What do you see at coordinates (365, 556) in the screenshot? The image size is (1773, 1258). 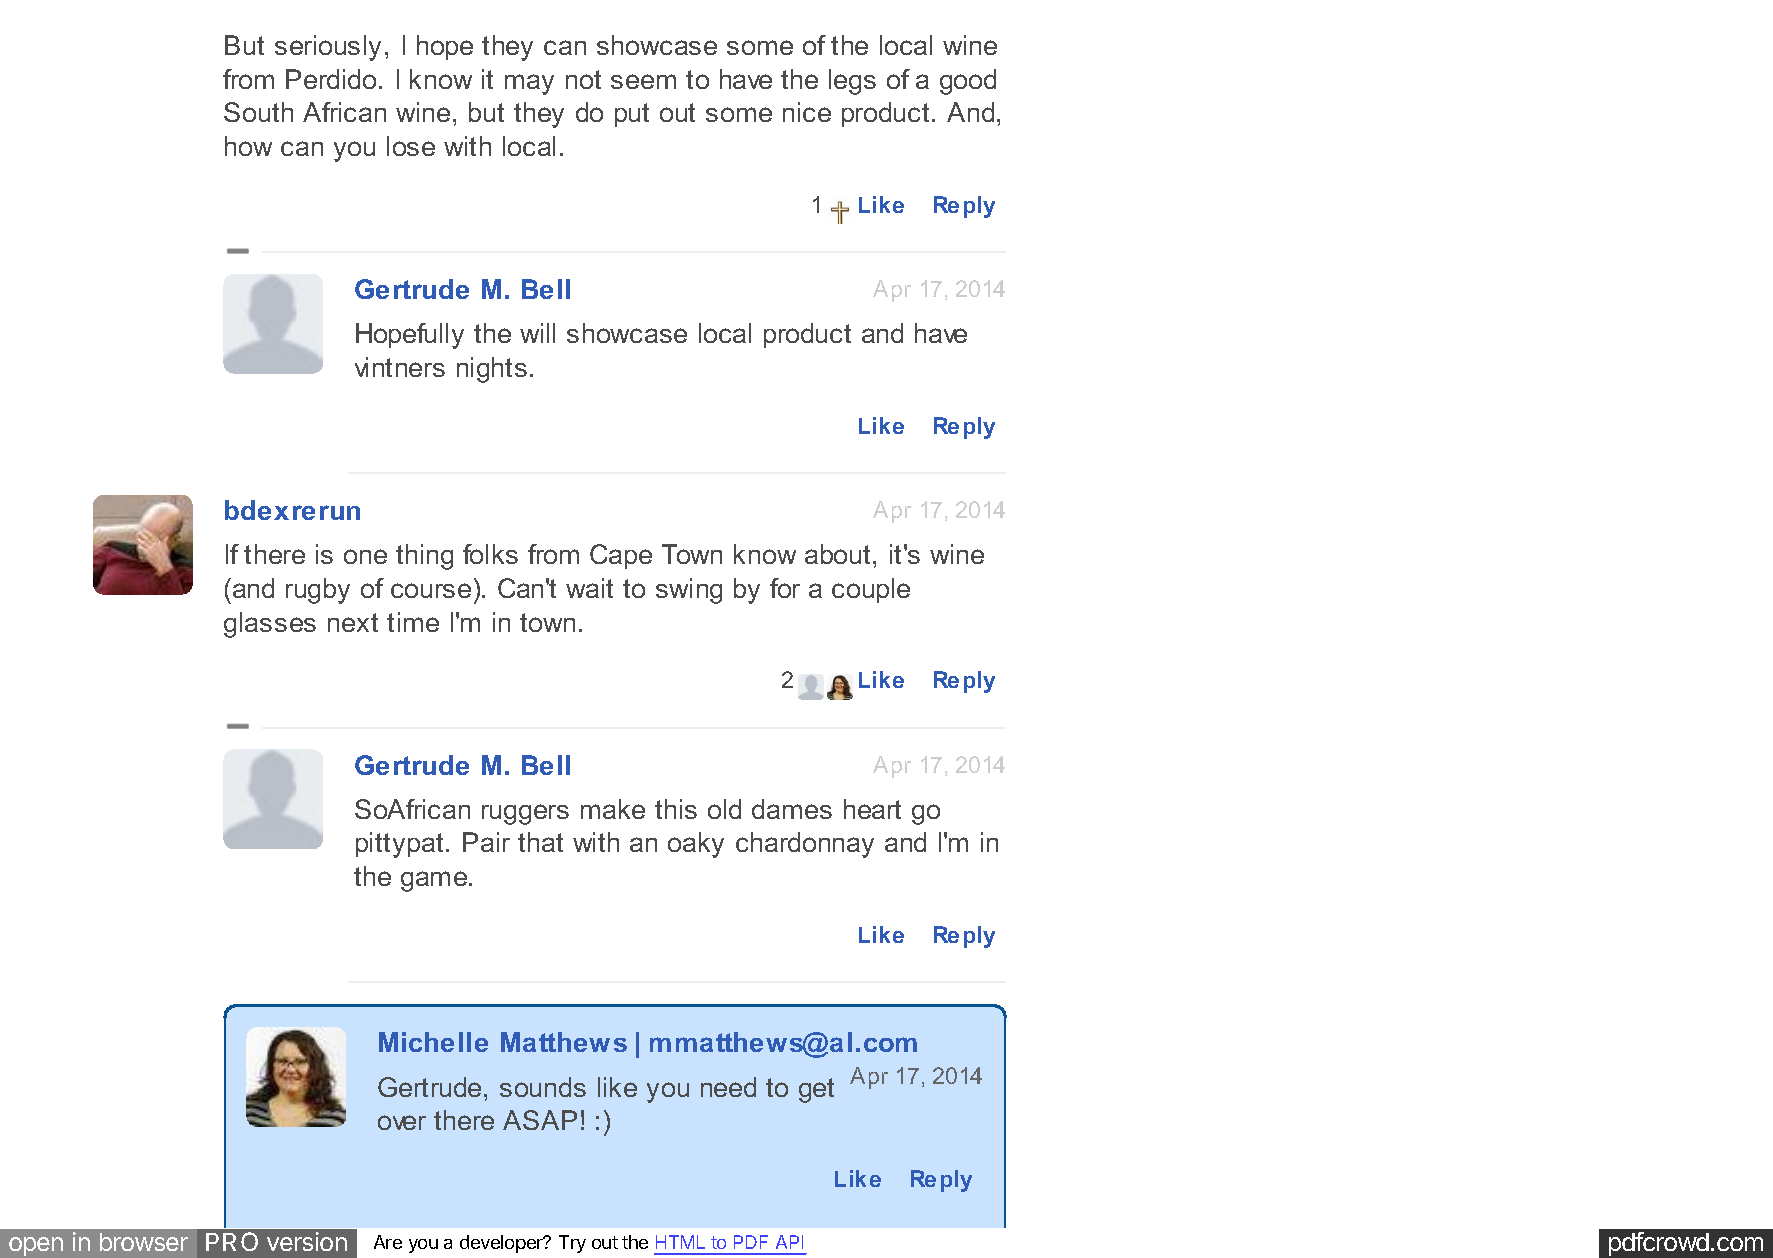 I see `one` at bounding box center [365, 556].
